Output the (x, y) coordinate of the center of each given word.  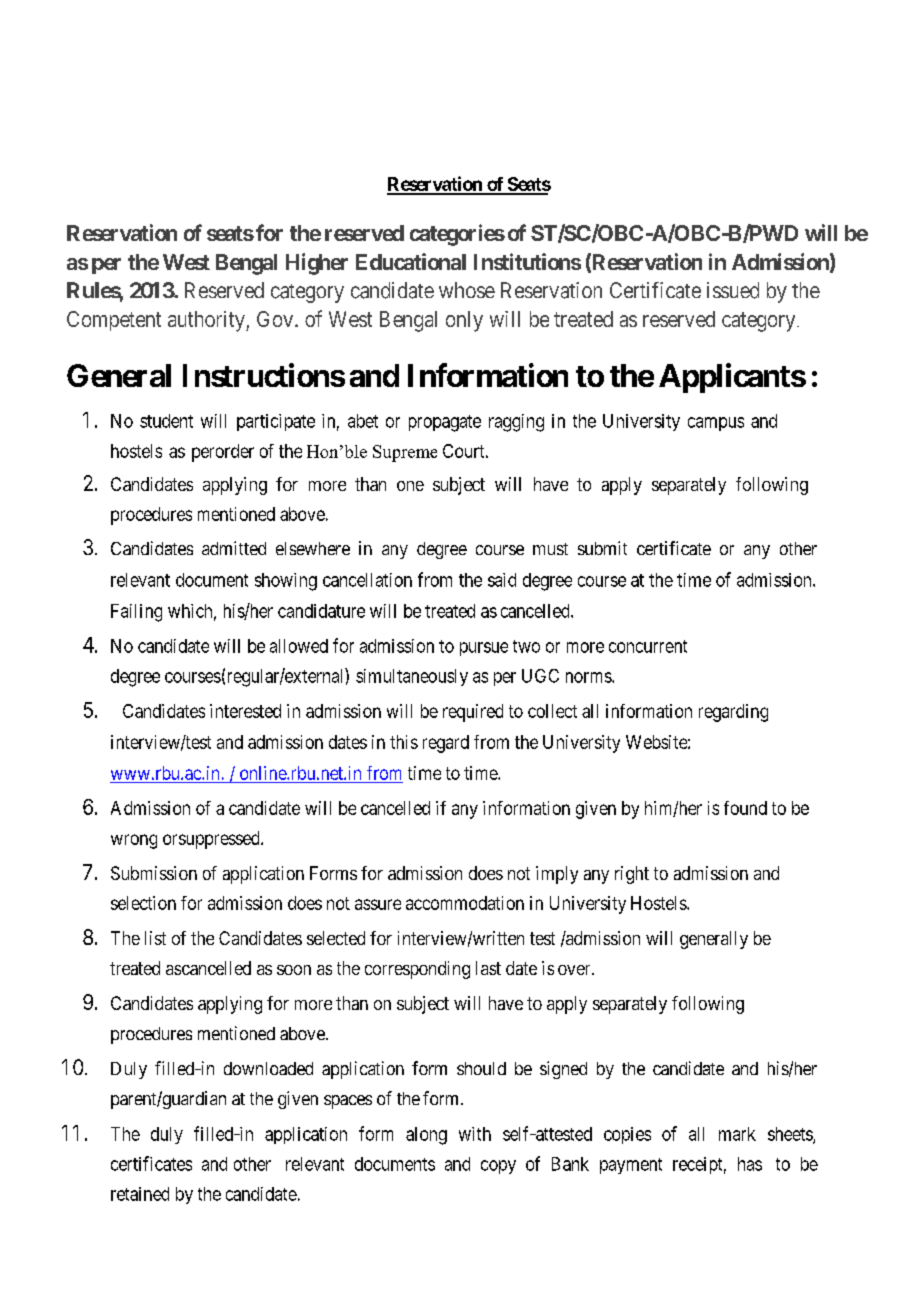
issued (733, 290)
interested (245, 711)
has (750, 1164)
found (745, 808)
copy (498, 1167)
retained (140, 1194)
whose (467, 290)
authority (207, 321)
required (473, 713)
